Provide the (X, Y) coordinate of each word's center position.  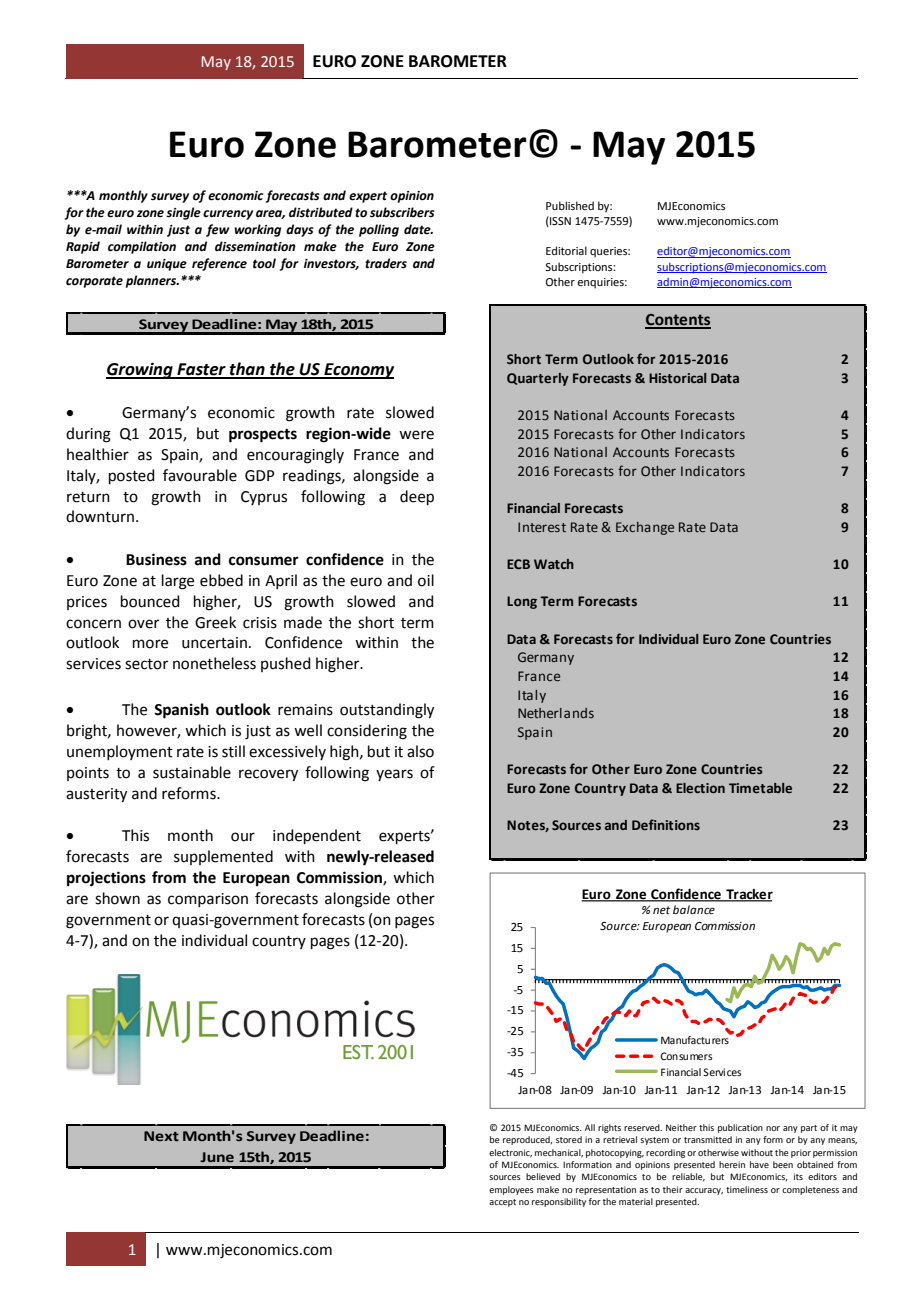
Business (156, 559)
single (183, 213)
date (418, 229)
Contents (678, 321)
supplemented (223, 857)
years (394, 775)
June (217, 1157)
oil (426, 580)
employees (511, 1190)
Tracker (748, 895)
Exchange (645, 528)
